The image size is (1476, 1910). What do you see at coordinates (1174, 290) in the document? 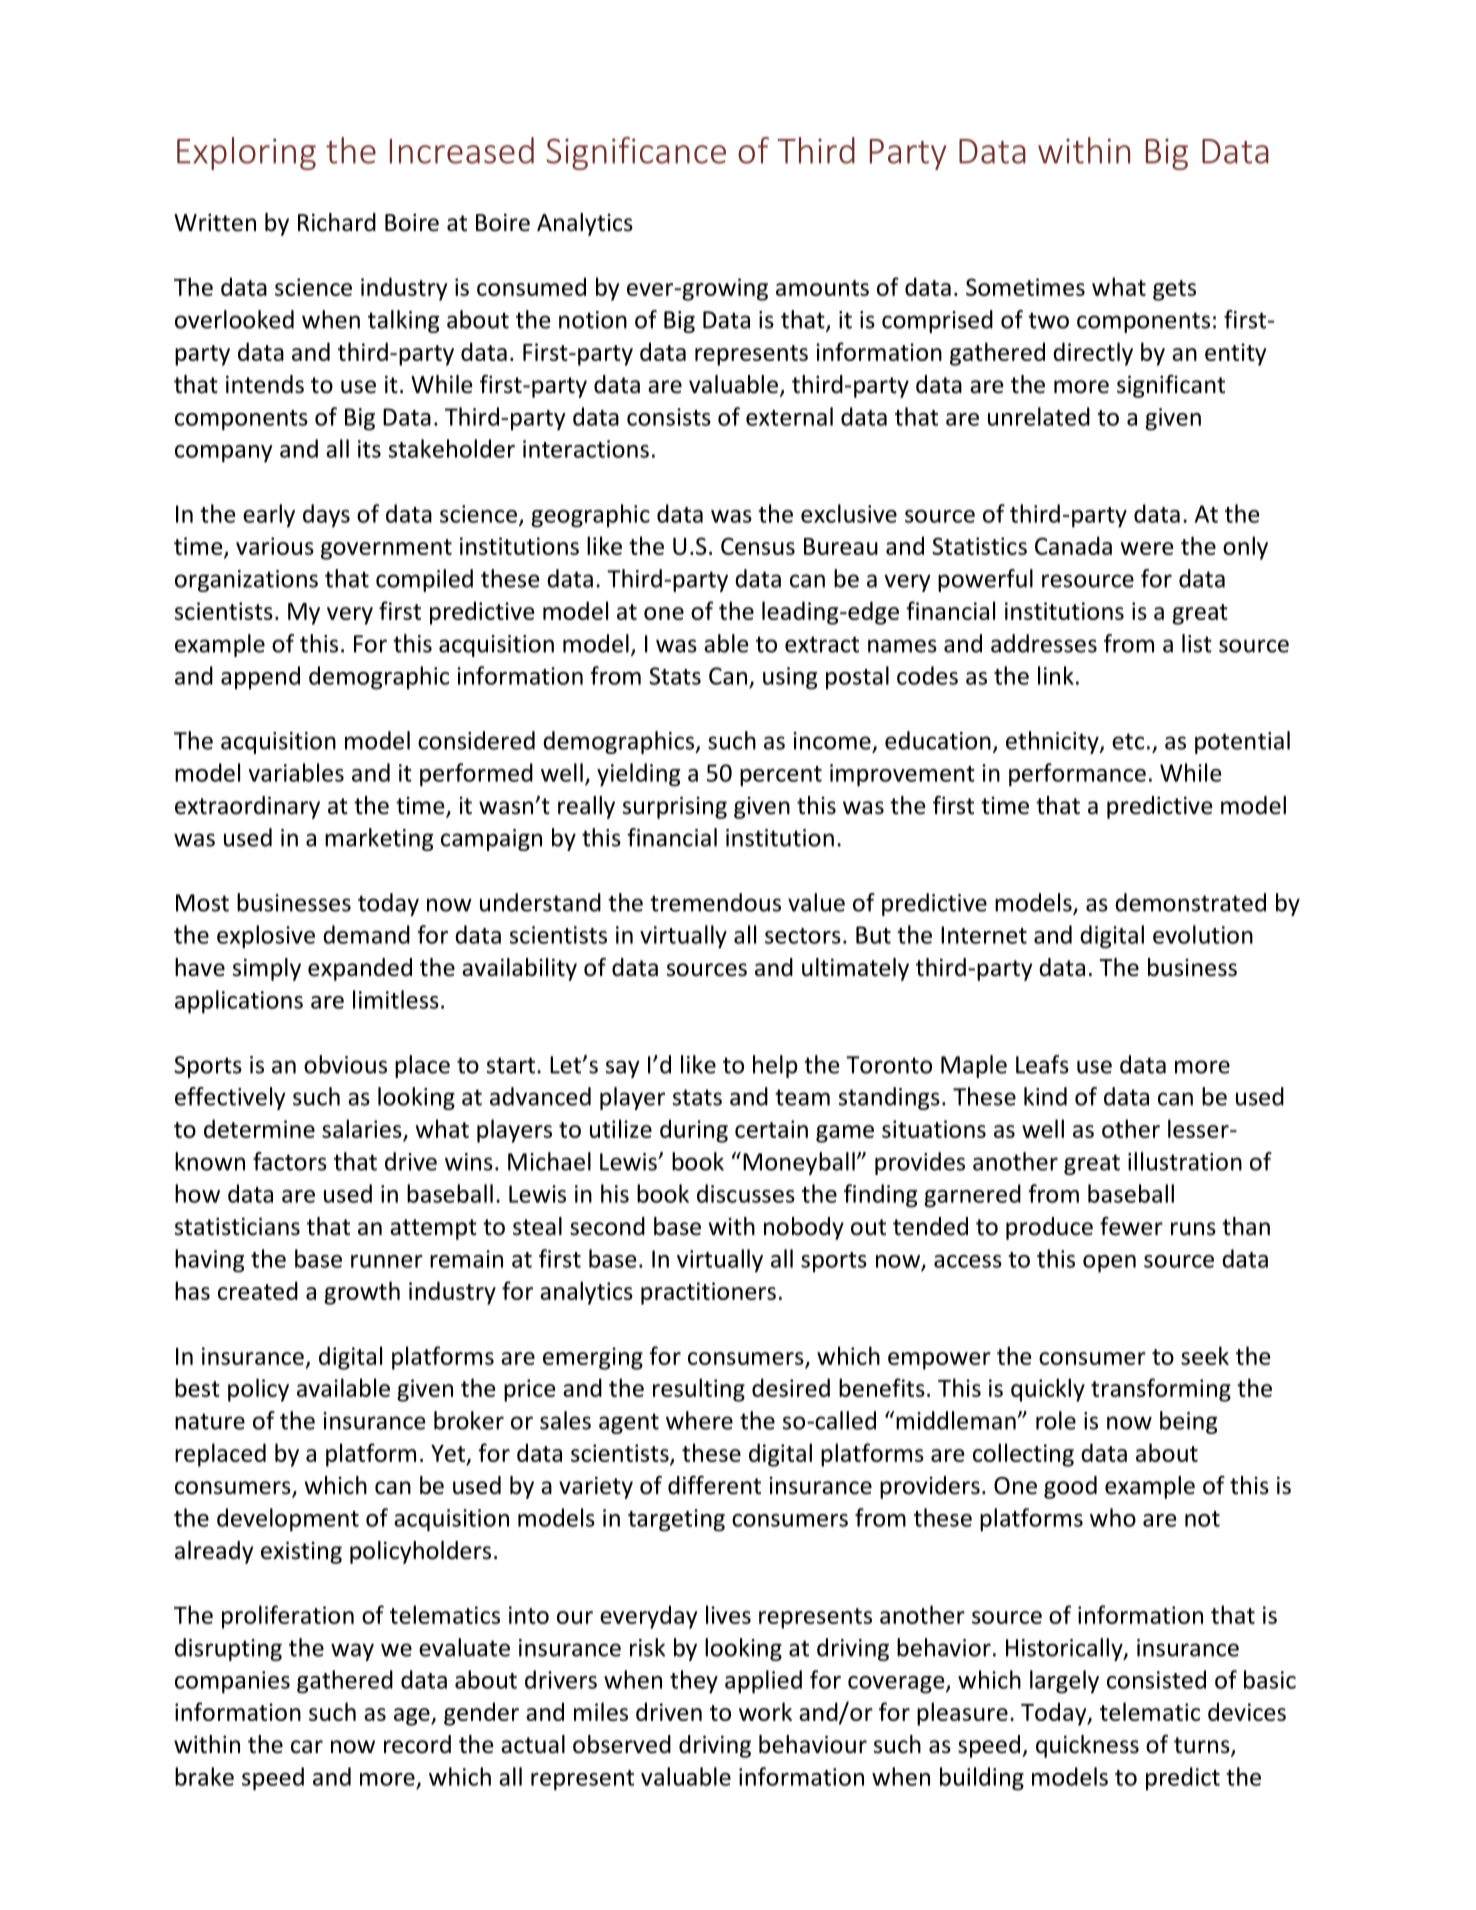
I see `gets` at bounding box center [1174, 290].
